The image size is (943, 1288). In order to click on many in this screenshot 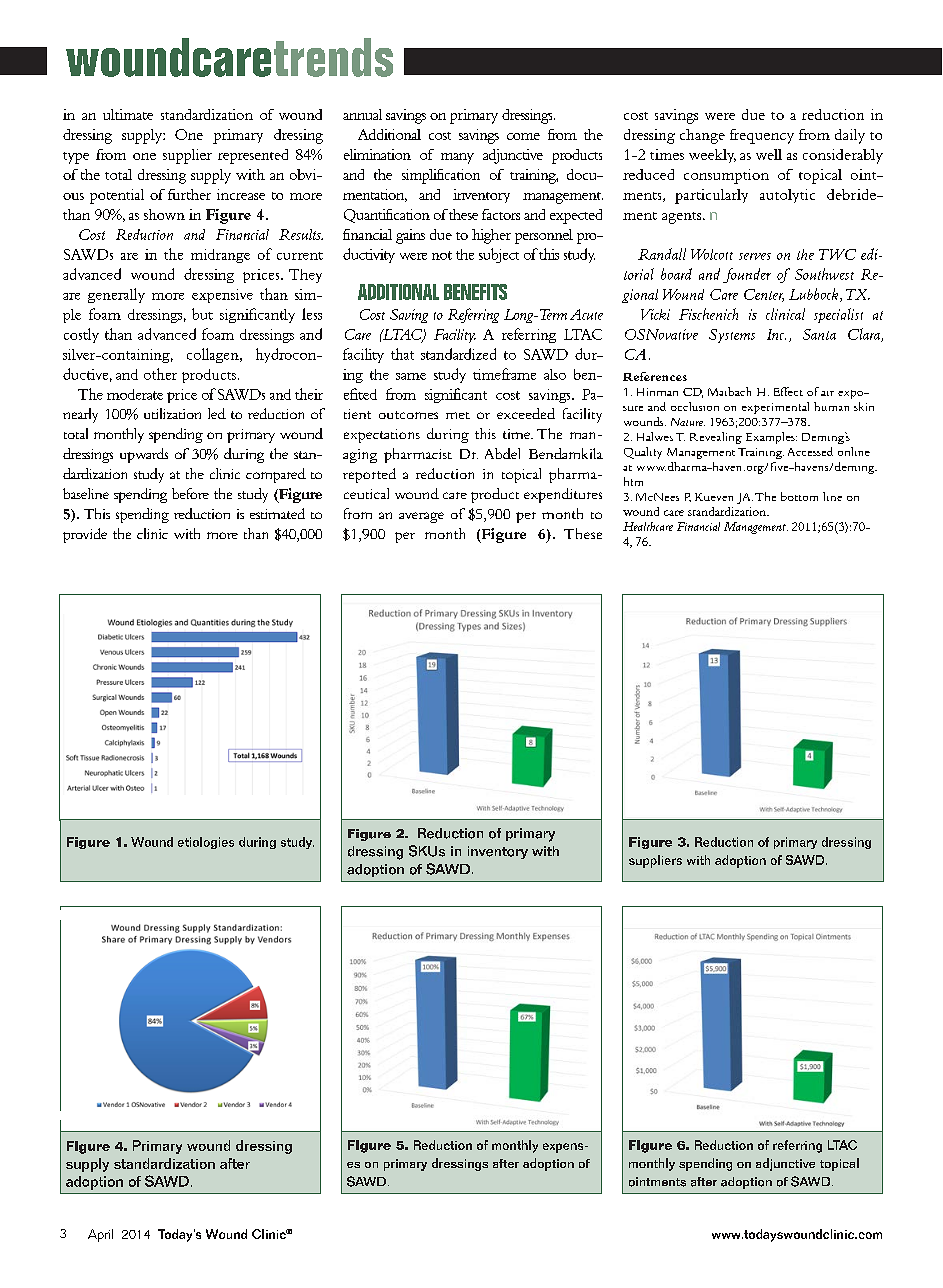, I will do `click(457, 158)`.
